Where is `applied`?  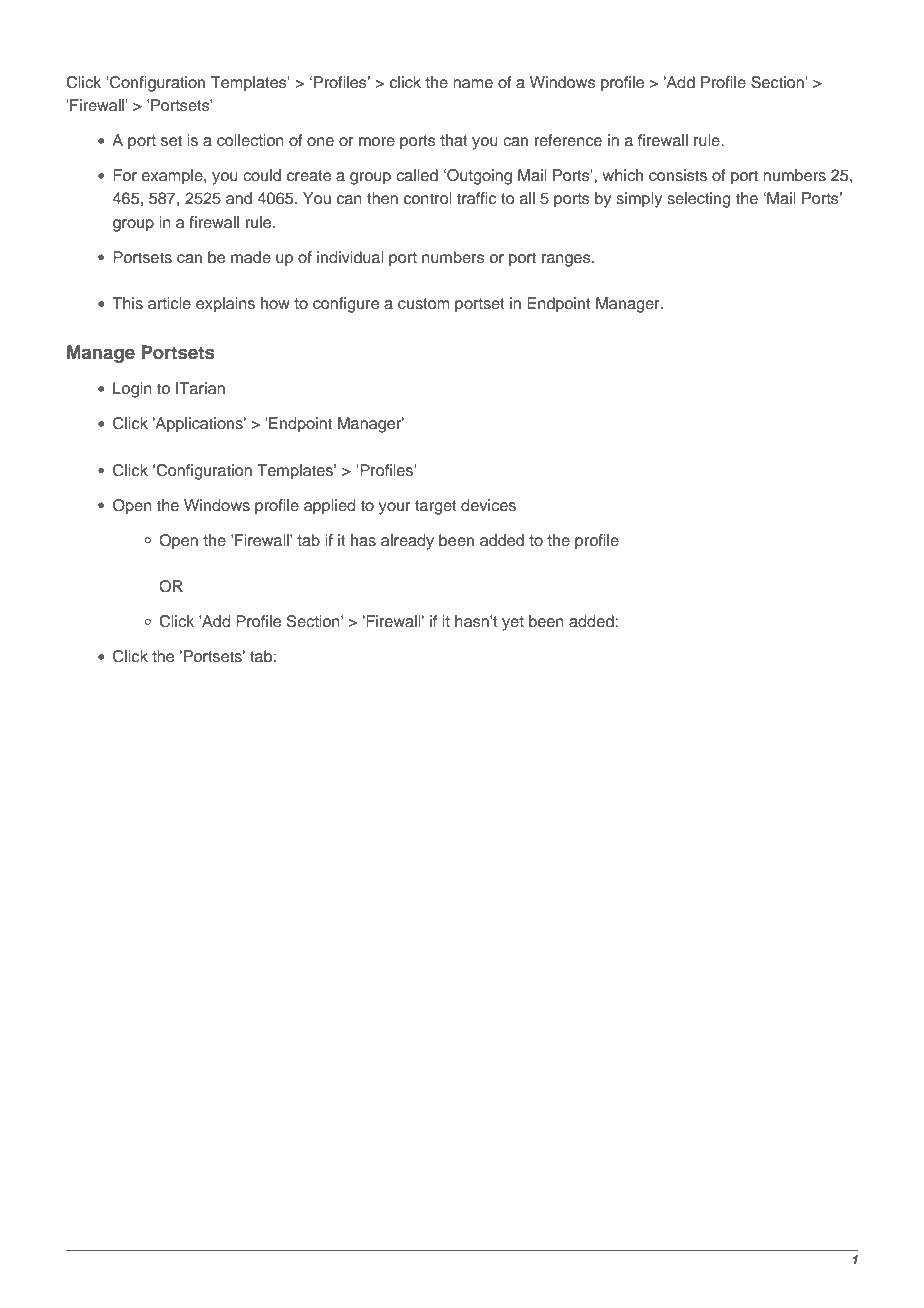 applied is located at coordinates (330, 507).
